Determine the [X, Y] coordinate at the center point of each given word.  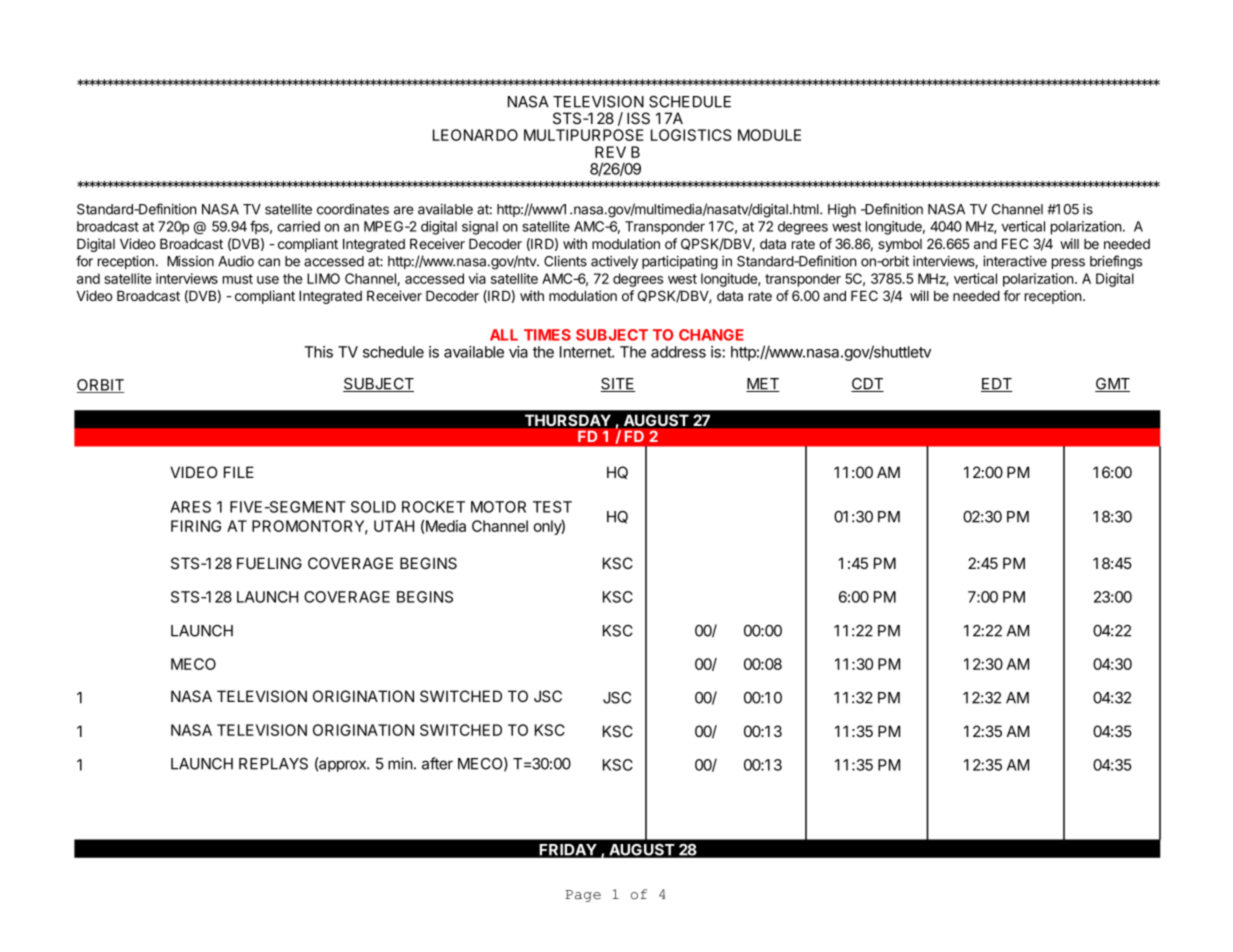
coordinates [353, 209]
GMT [1112, 385]
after [437, 763]
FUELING [269, 563]
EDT [997, 385]
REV [610, 152]
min [400, 763]
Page [583, 896]
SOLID [373, 507]
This [318, 352]
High [842, 211]
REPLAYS [273, 764]
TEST [552, 507]
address [678, 352]
